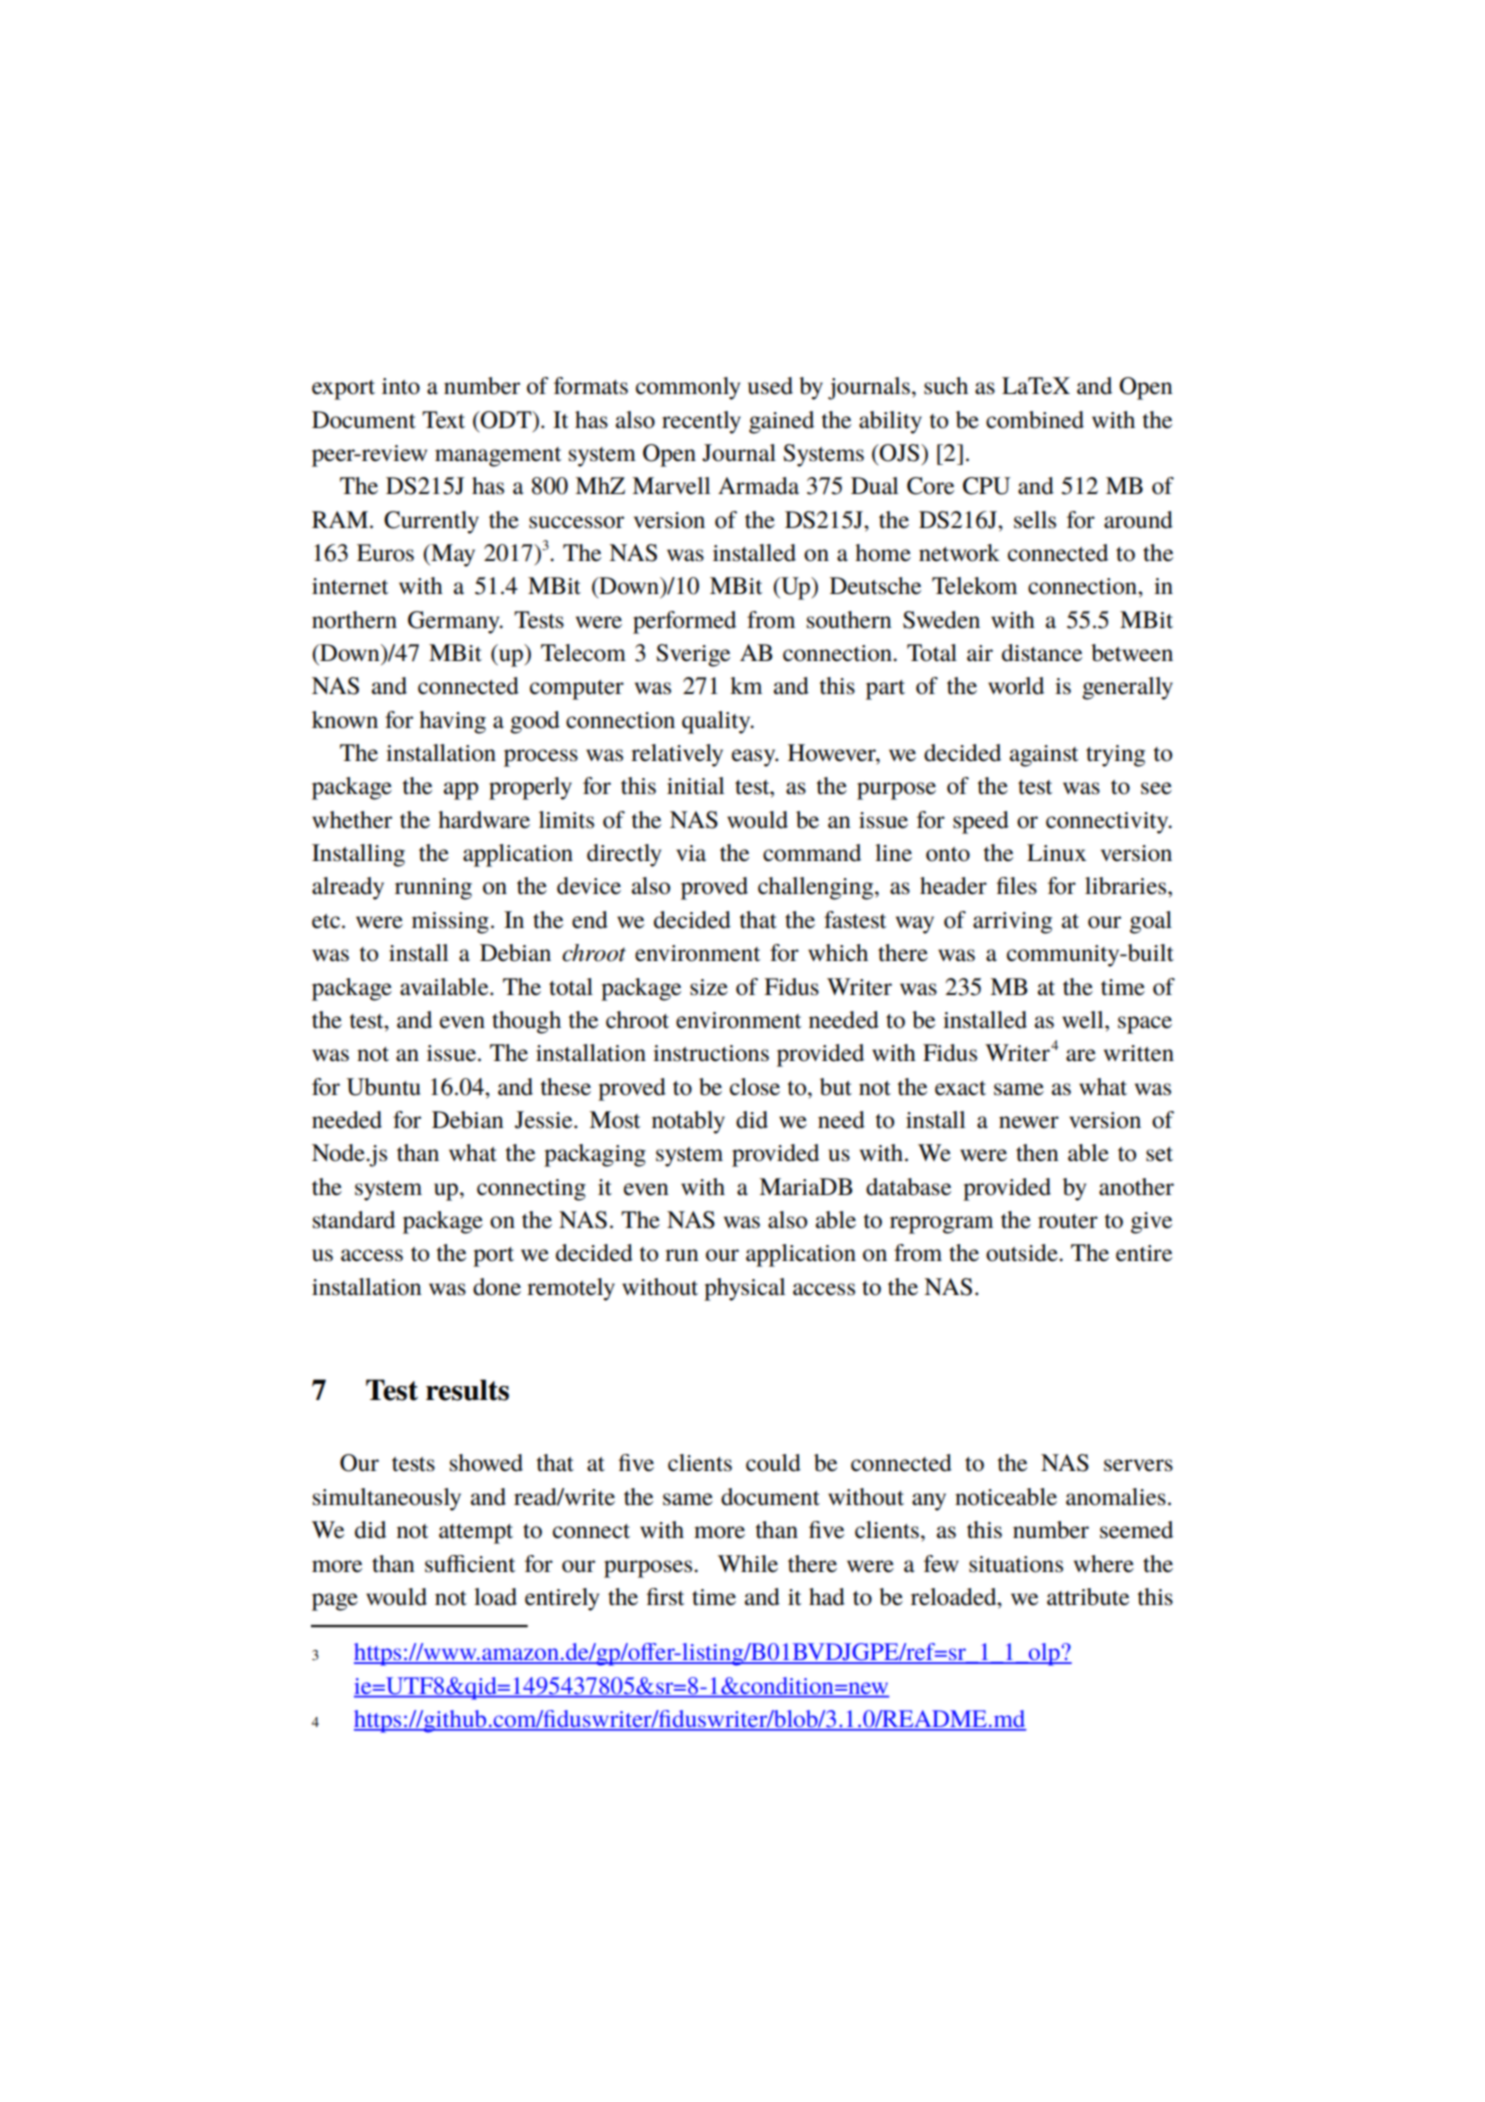 The image size is (1485, 2102). Describe the element at coordinates (470, 1564) in the screenshot. I see `sufficient` at that location.
